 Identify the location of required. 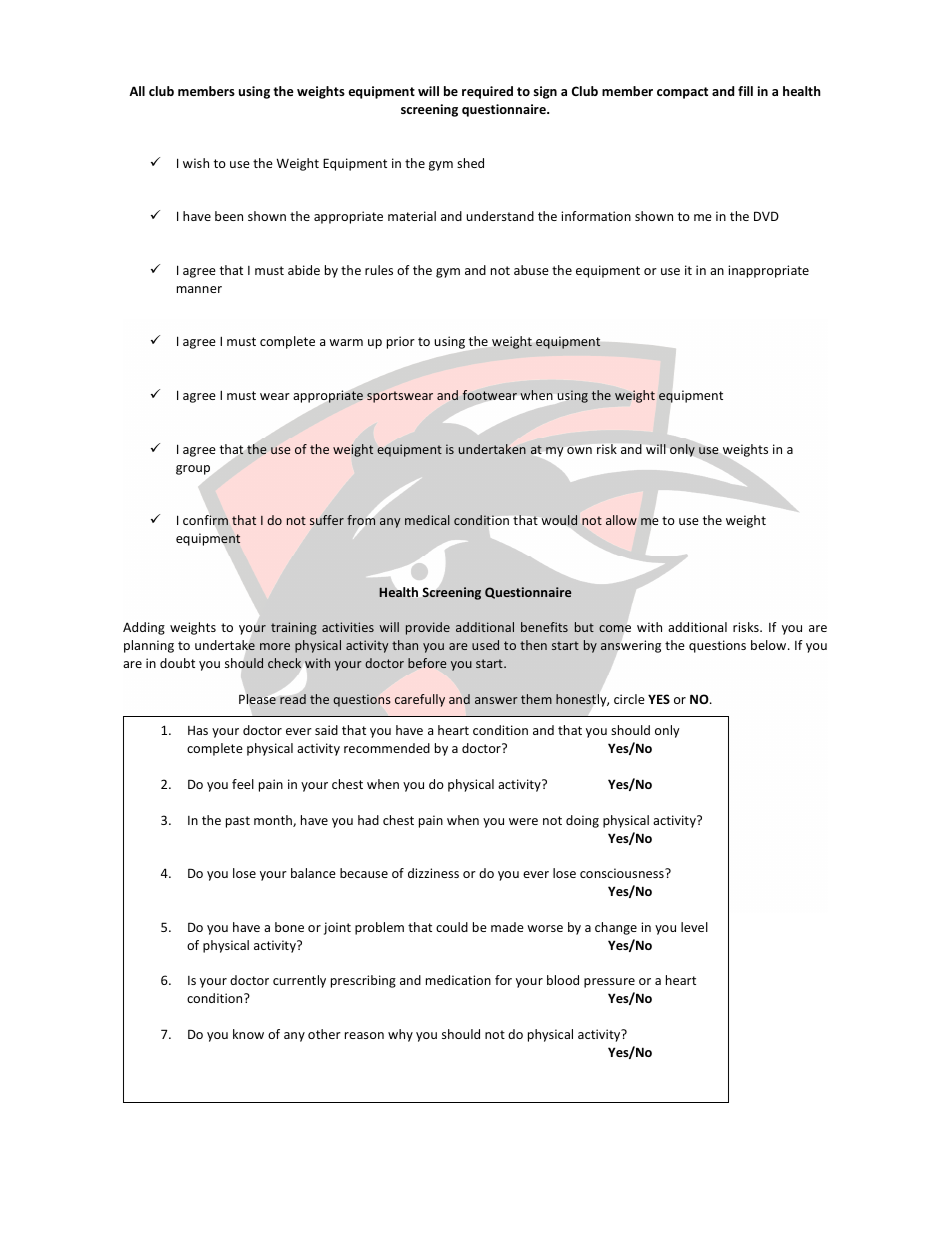
(487, 92).
